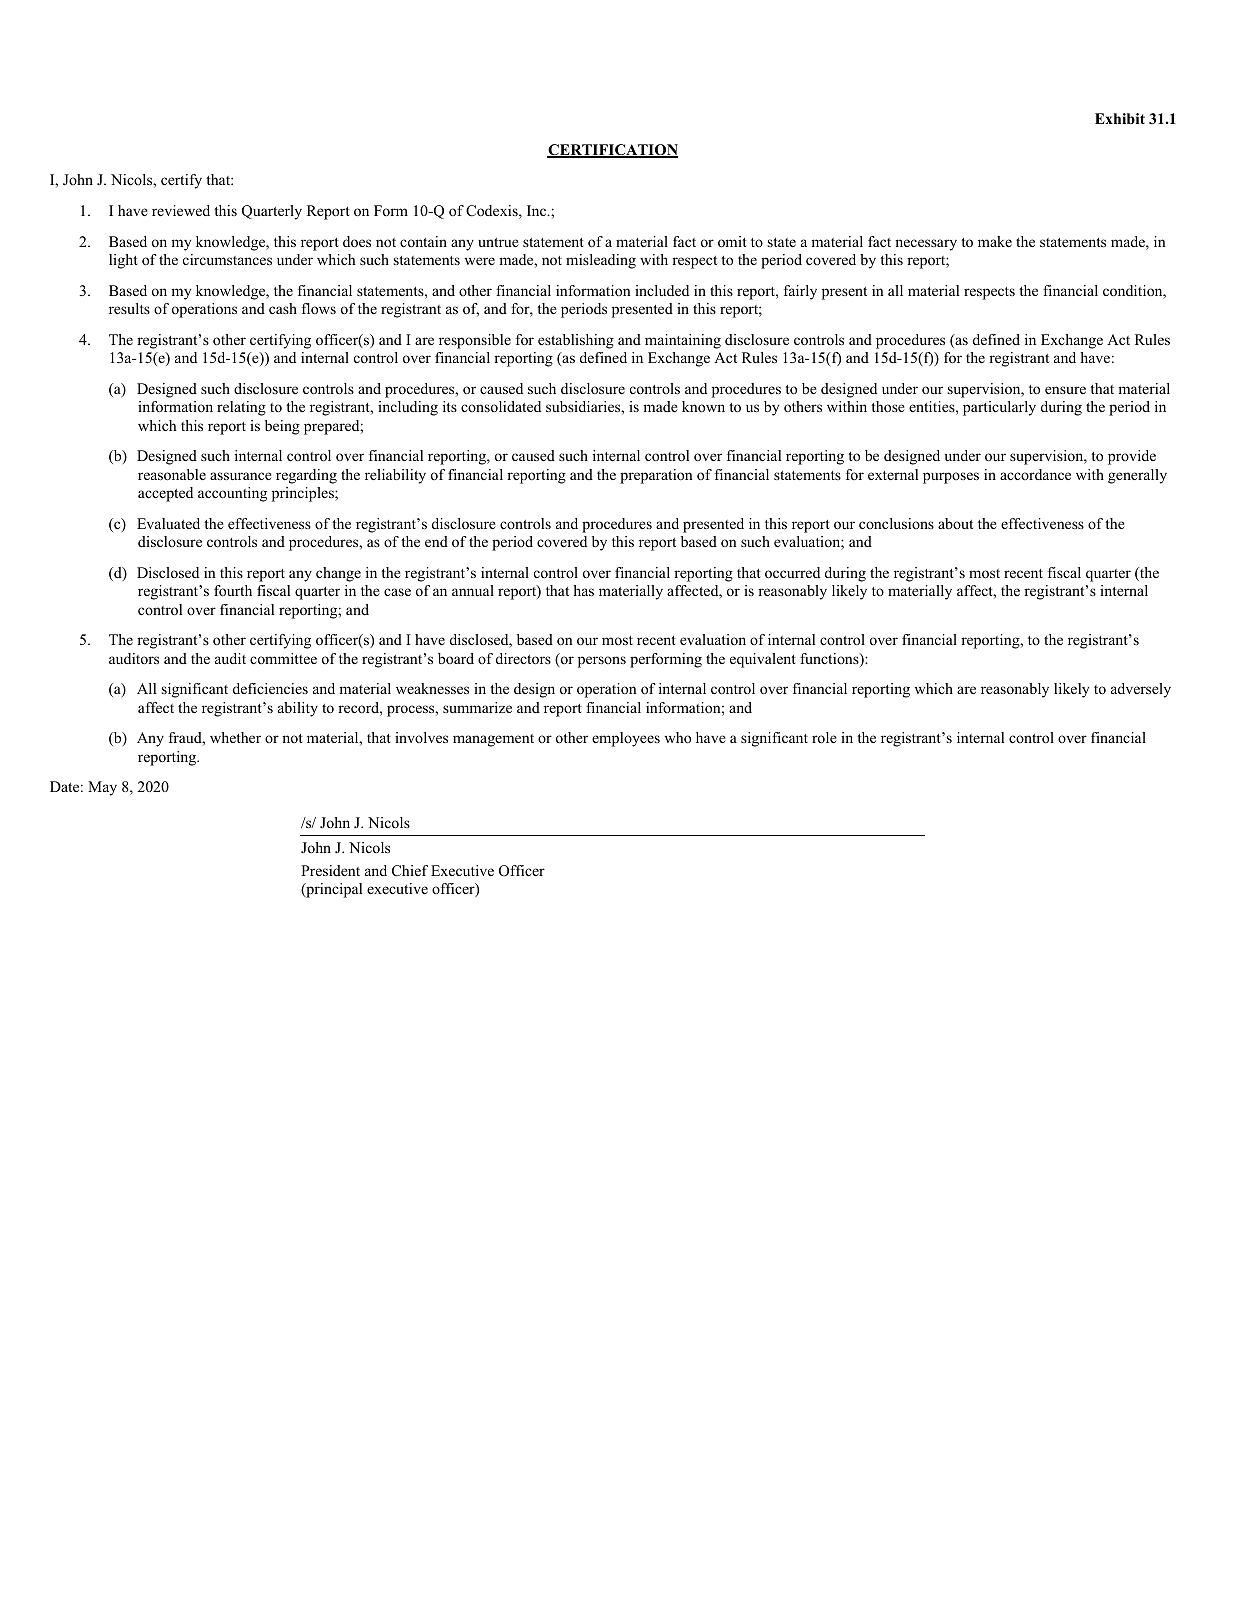  I want to click on CERTIFICATION, so click(612, 151).
